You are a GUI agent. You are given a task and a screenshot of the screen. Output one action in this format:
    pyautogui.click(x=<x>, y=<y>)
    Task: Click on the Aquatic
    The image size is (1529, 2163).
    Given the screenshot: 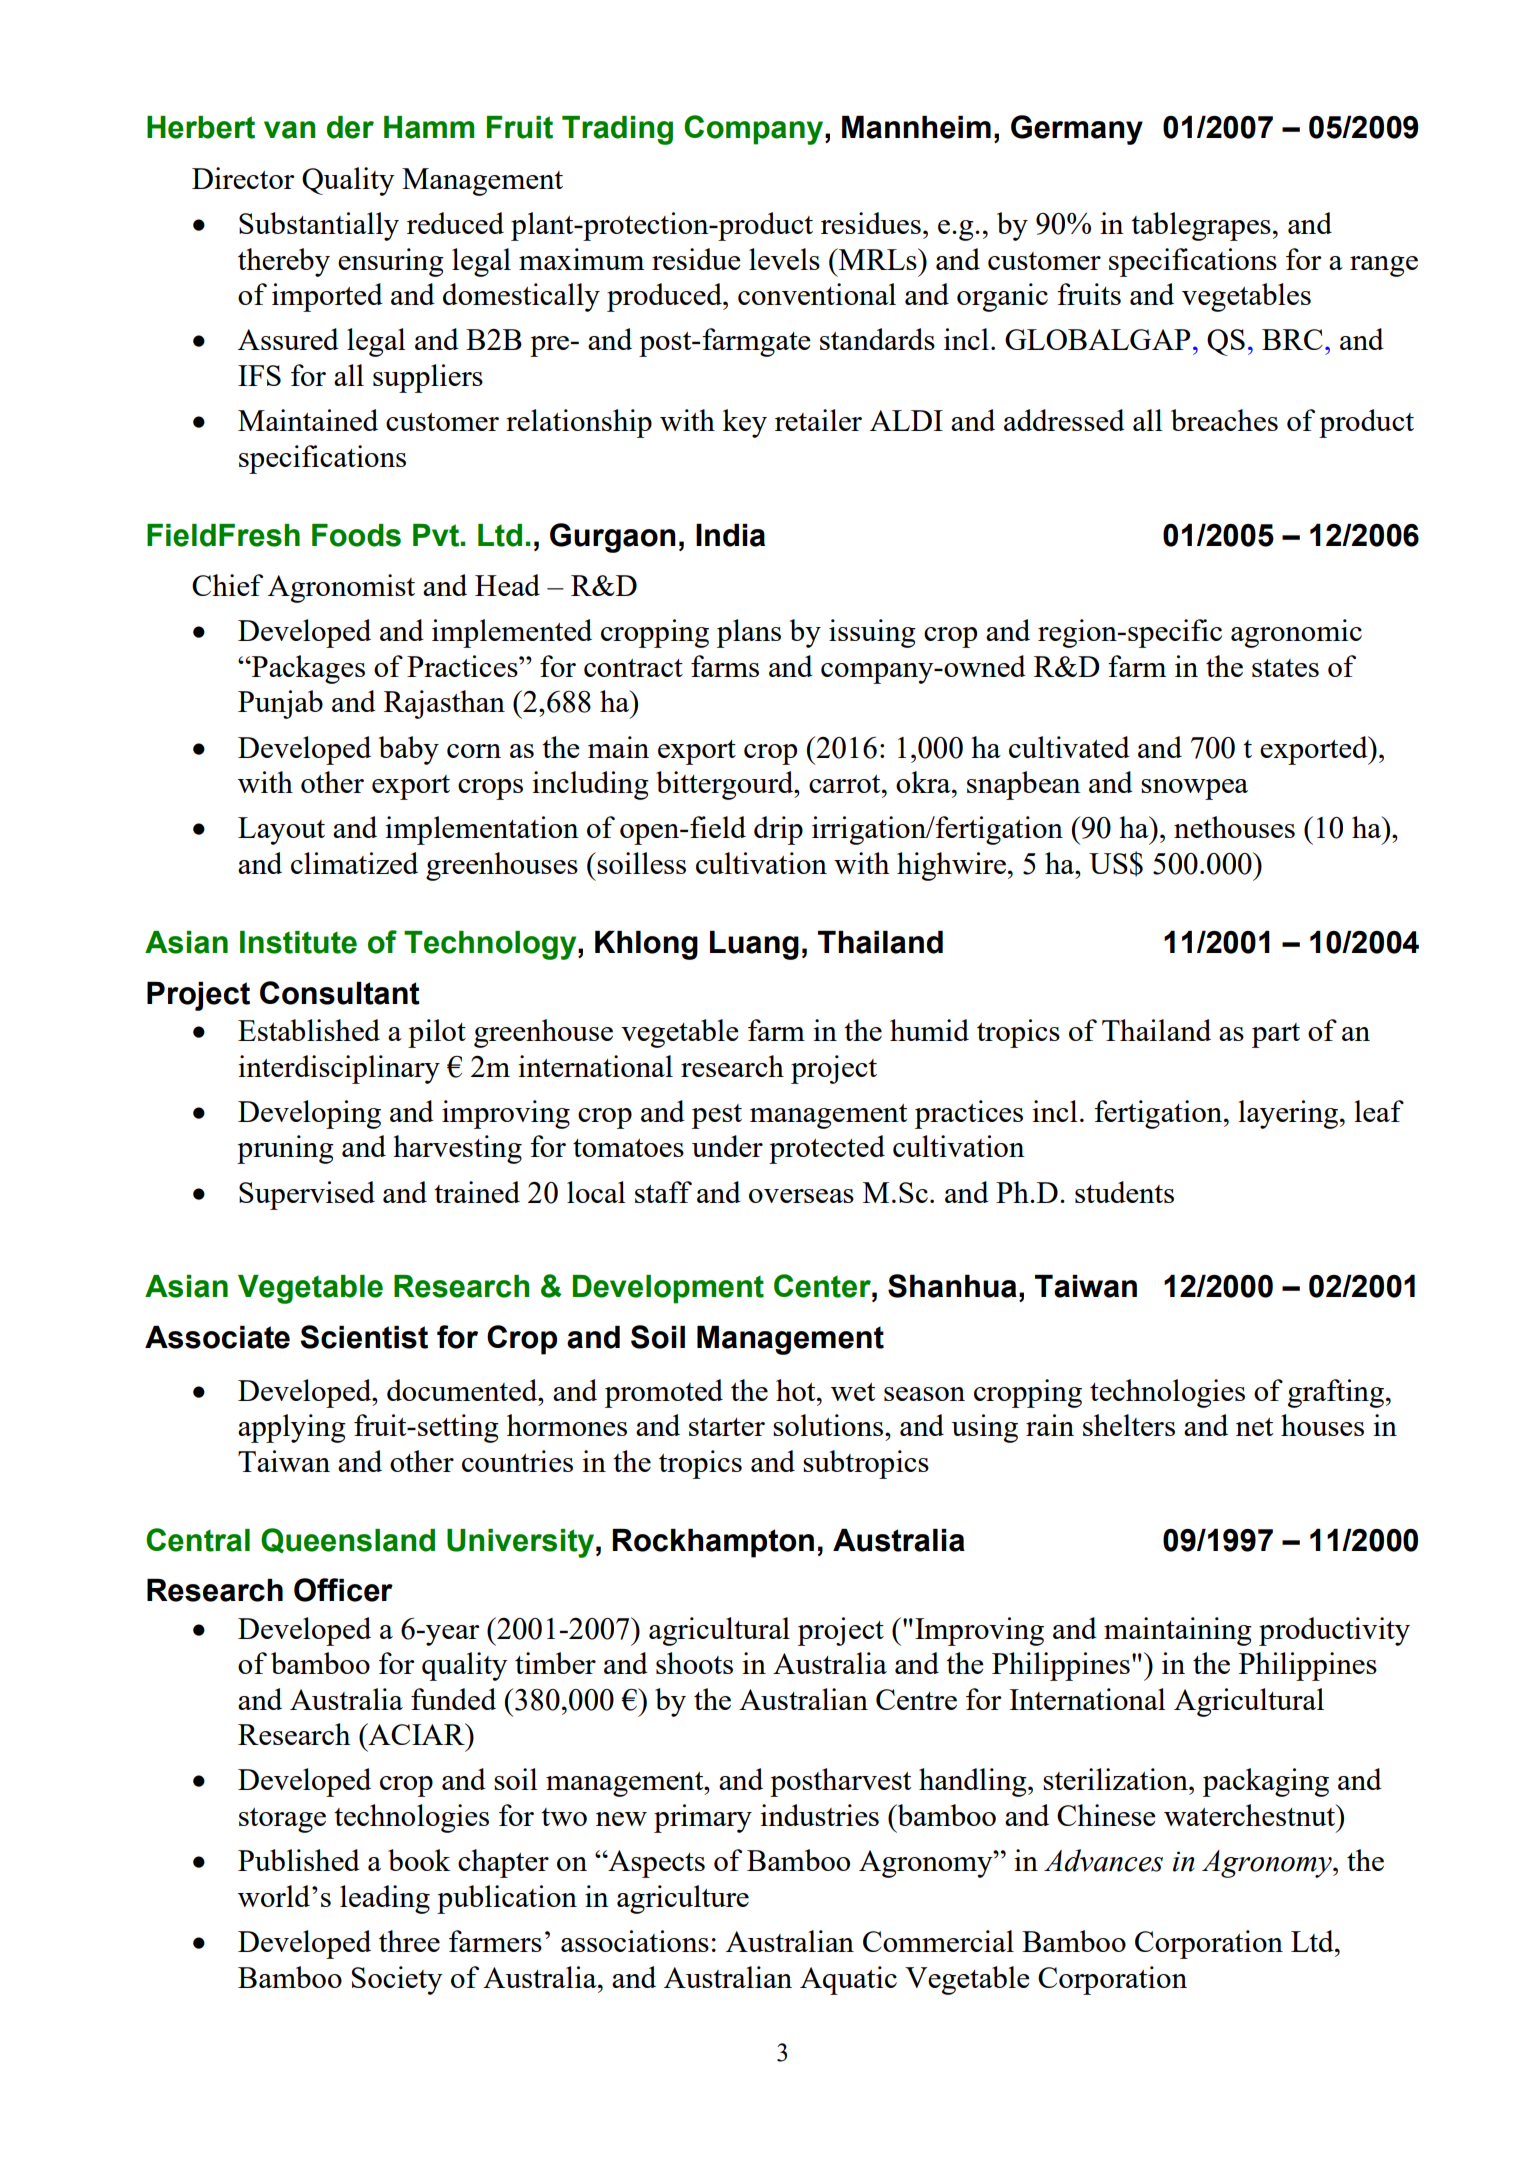 What is the action you would take?
    pyautogui.click(x=848, y=1980)
